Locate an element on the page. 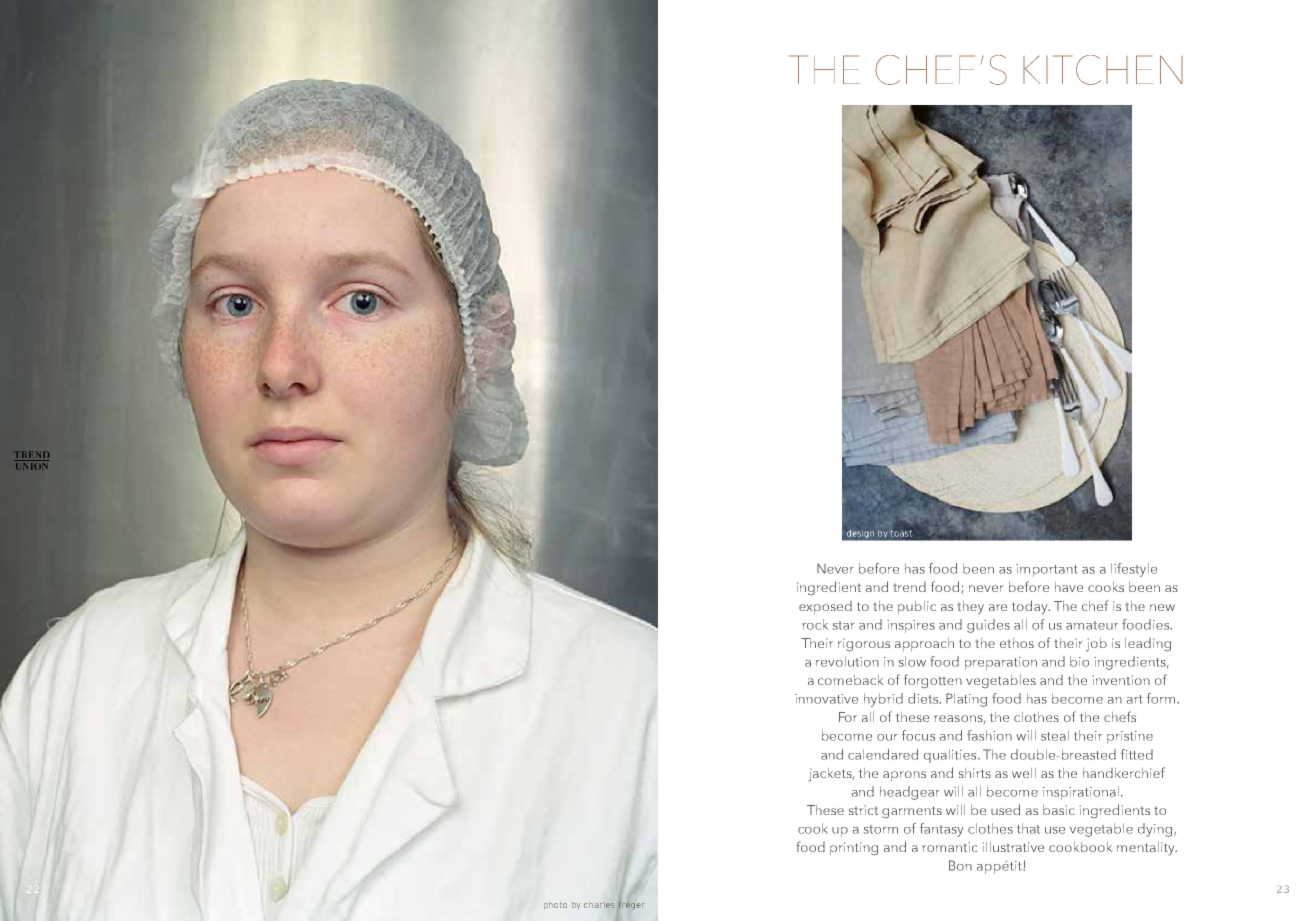 The height and width of the page is (921, 1316). toast is located at coordinates (901, 533).
